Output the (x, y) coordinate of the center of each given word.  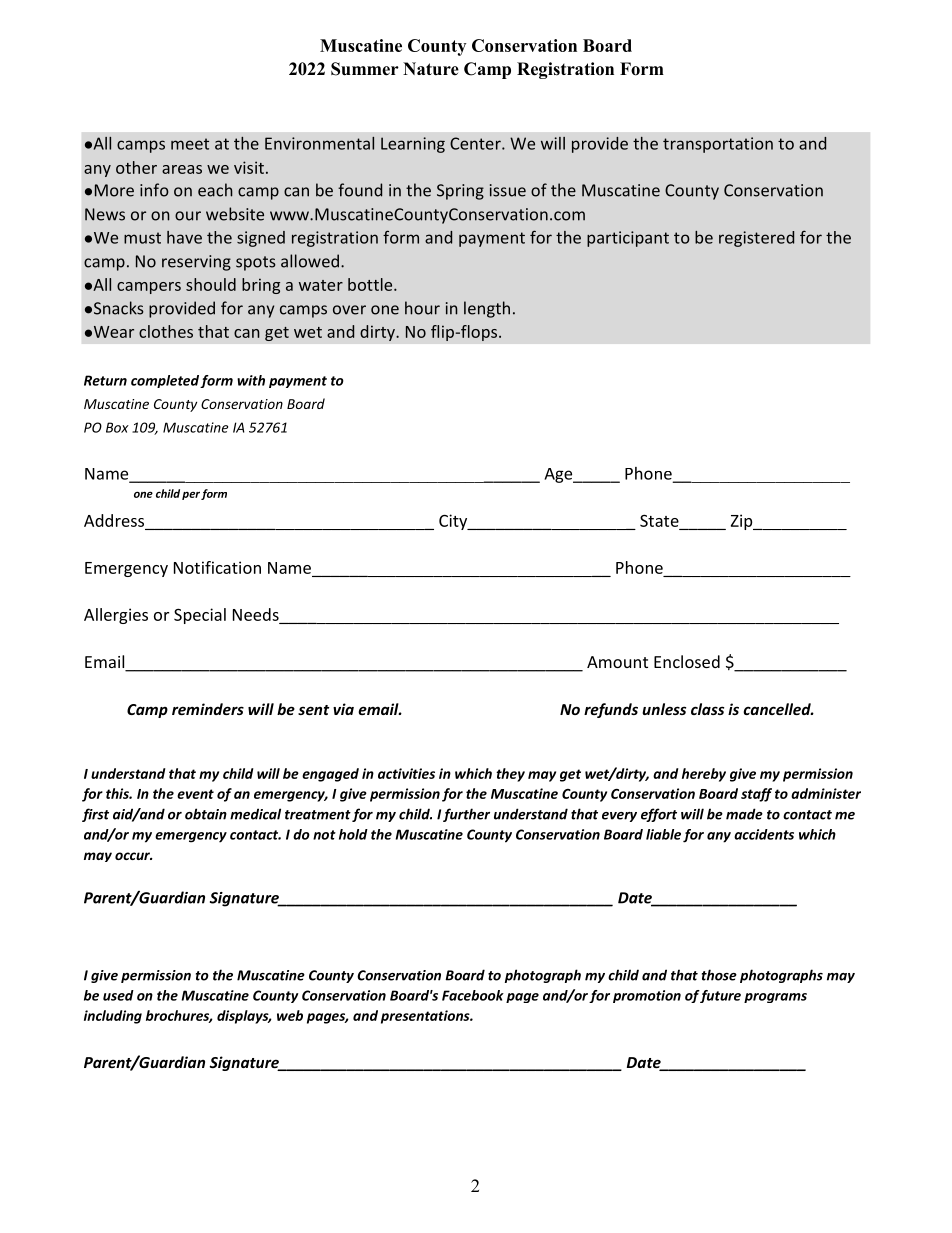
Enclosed (687, 661)
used (118, 995)
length (487, 309)
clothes (166, 331)
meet (190, 144)
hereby (704, 775)
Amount (617, 662)
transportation (718, 145)
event (195, 794)
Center (476, 143)
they (510, 775)
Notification (217, 567)
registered (756, 239)
